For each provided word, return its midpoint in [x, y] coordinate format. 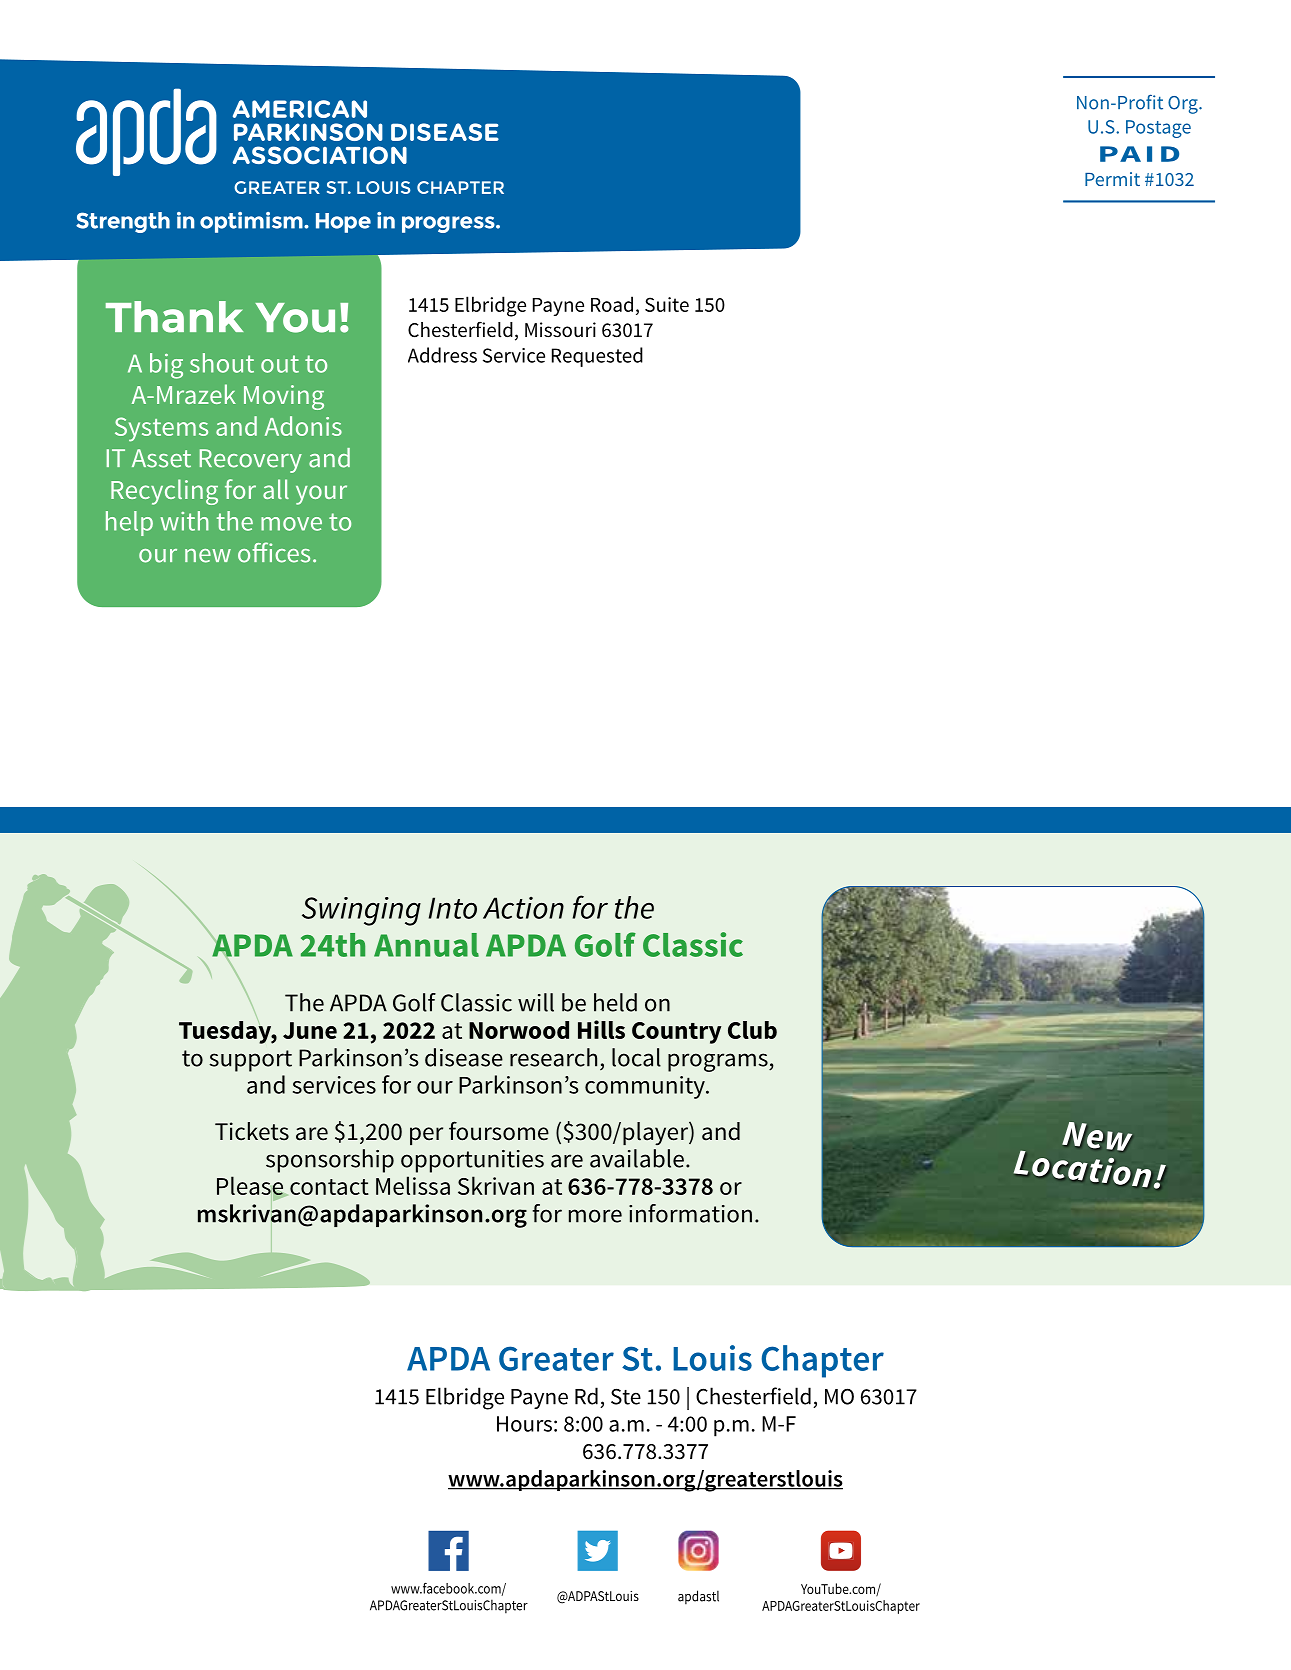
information [690, 1213]
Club [752, 1030]
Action [523, 908]
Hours [524, 1424]
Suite [667, 304]
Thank [174, 317]
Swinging [361, 911]
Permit [1112, 179]
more [595, 1216]
